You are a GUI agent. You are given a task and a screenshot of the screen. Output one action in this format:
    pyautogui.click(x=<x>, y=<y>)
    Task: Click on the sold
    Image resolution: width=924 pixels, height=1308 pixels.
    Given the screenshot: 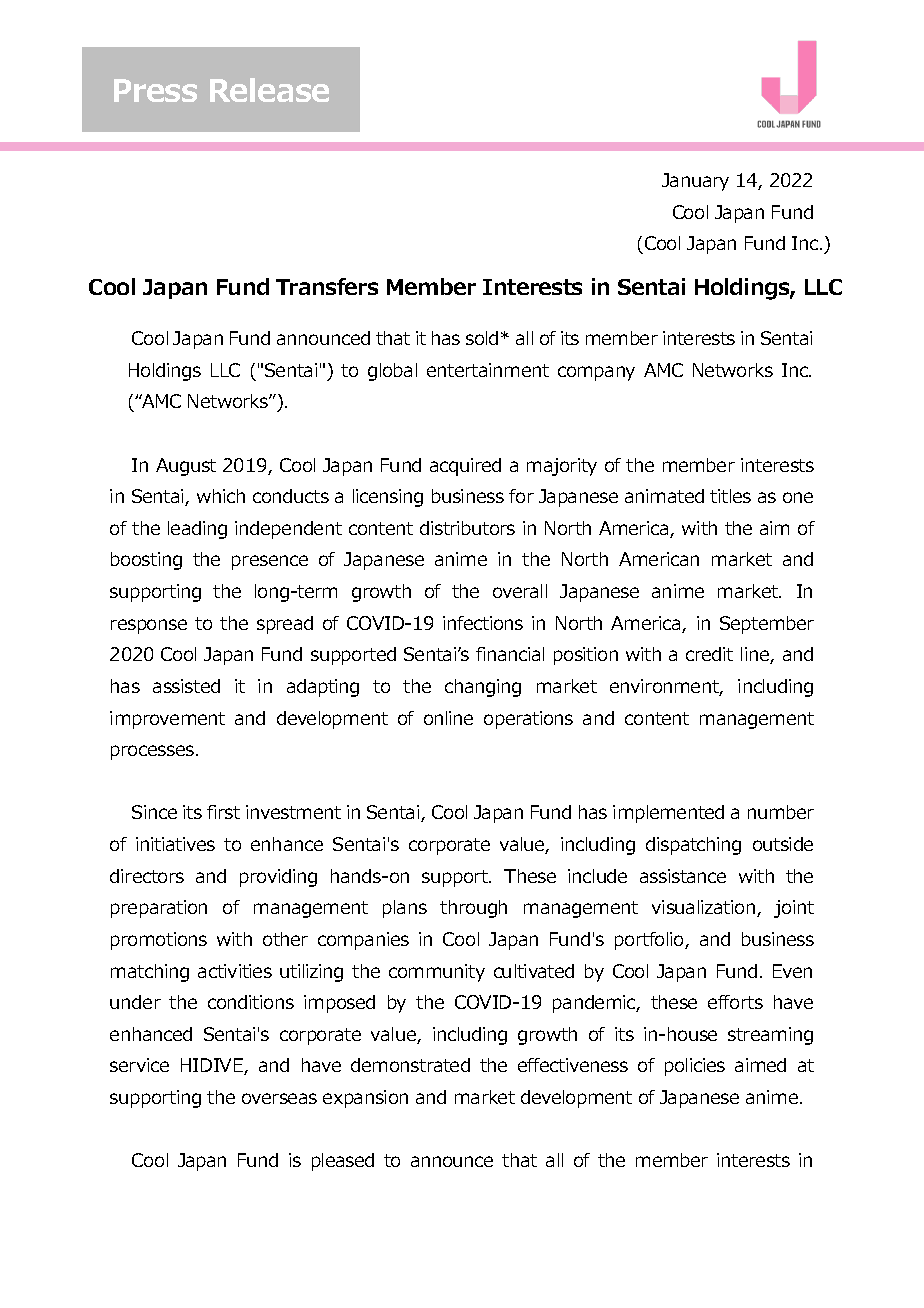 What is the action you would take?
    pyautogui.click(x=482, y=338)
